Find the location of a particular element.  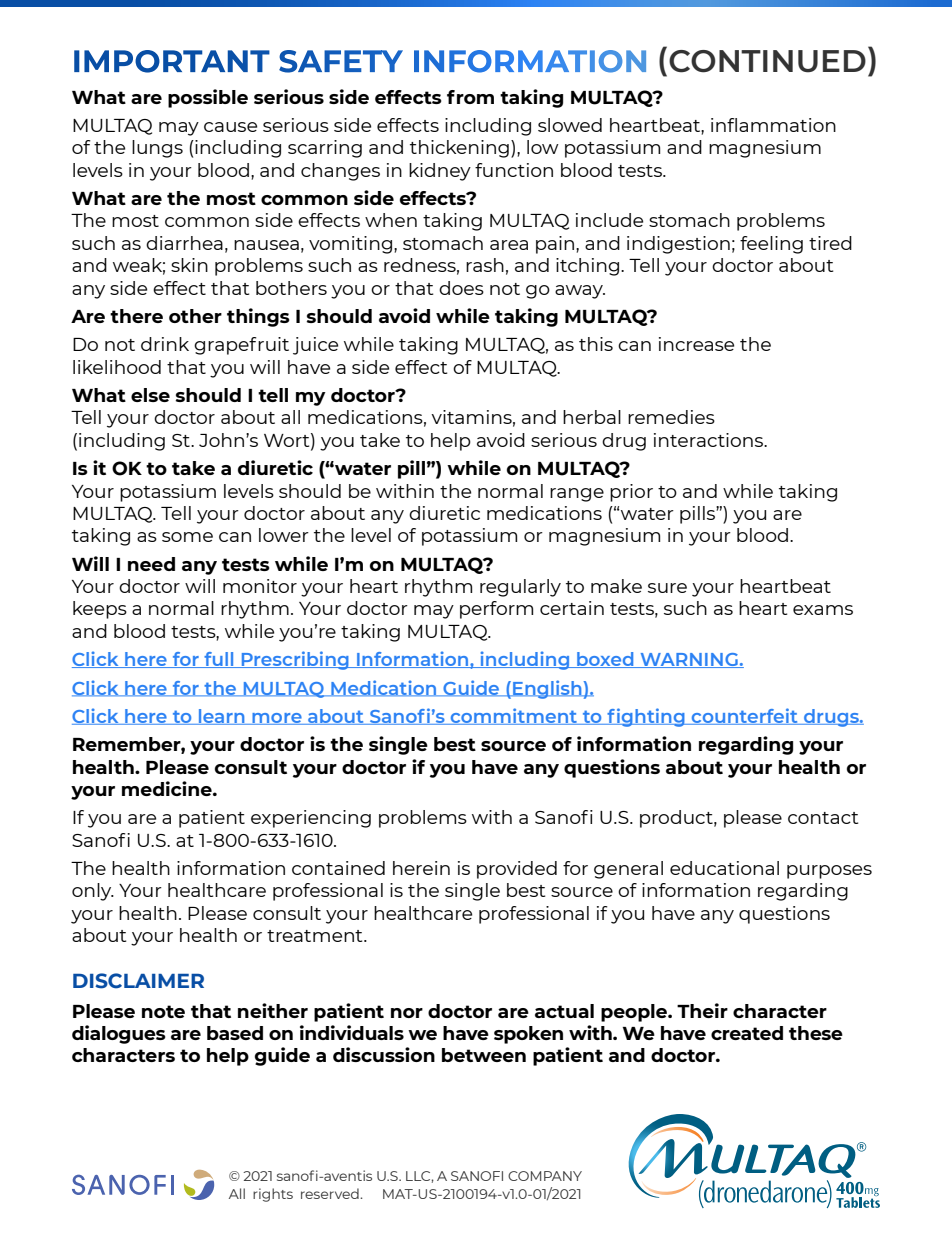

only is located at coordinates (93, 892).
